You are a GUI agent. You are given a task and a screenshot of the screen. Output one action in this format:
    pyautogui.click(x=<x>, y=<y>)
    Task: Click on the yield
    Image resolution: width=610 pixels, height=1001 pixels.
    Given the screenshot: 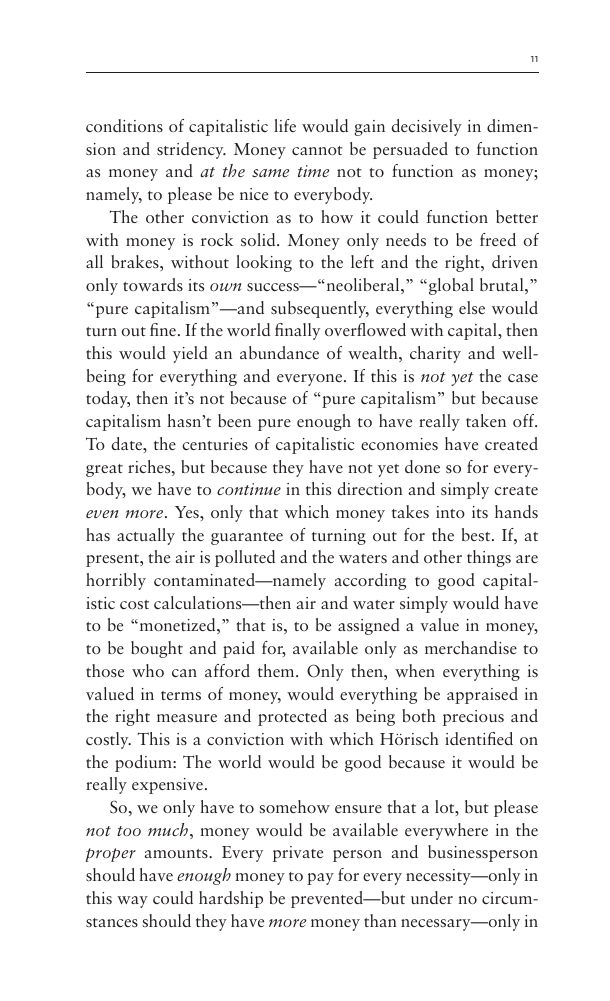 What is the action you would take?
    pyautogui.click(x=190, y=354)
